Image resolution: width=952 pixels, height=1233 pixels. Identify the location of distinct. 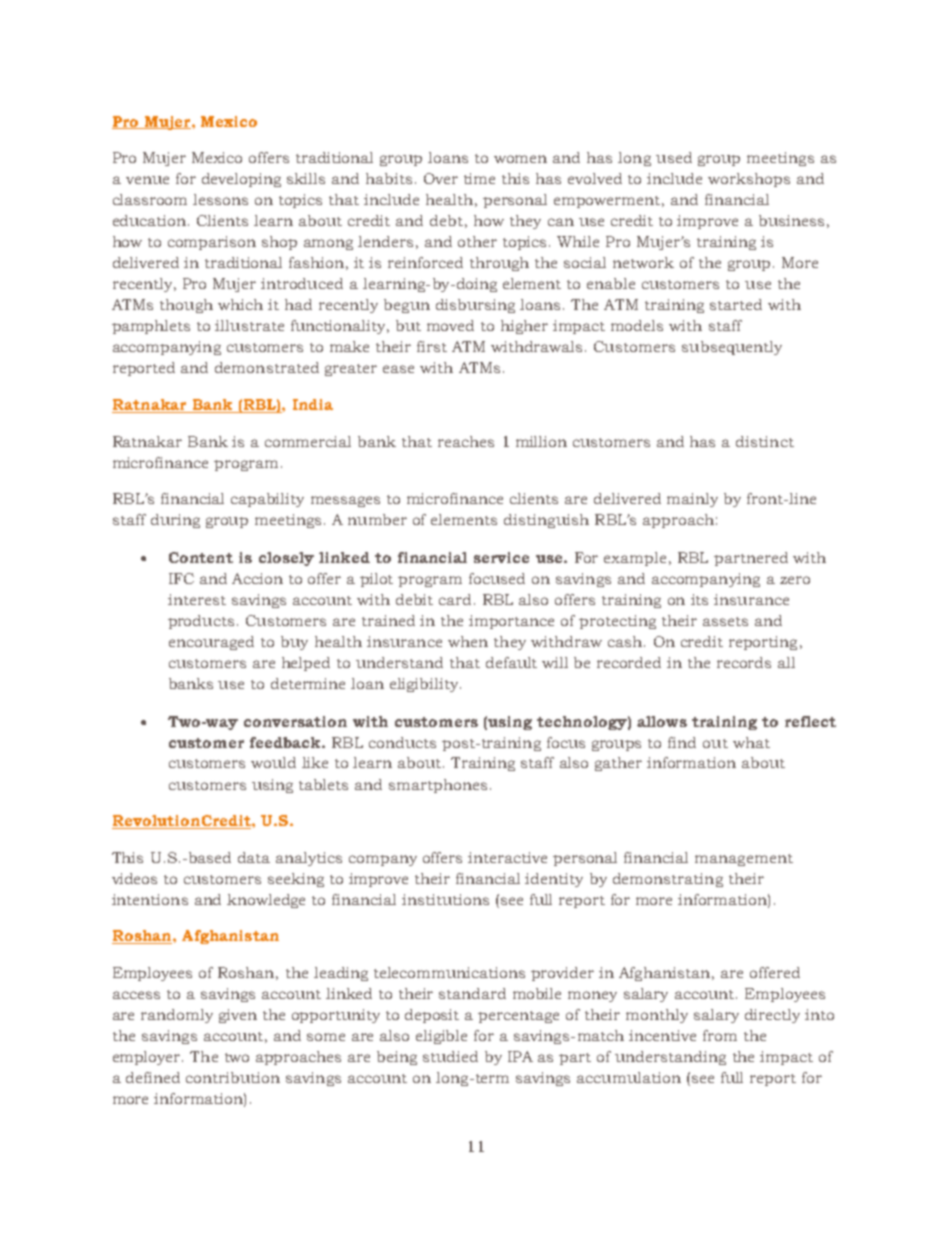
(765, 441).
